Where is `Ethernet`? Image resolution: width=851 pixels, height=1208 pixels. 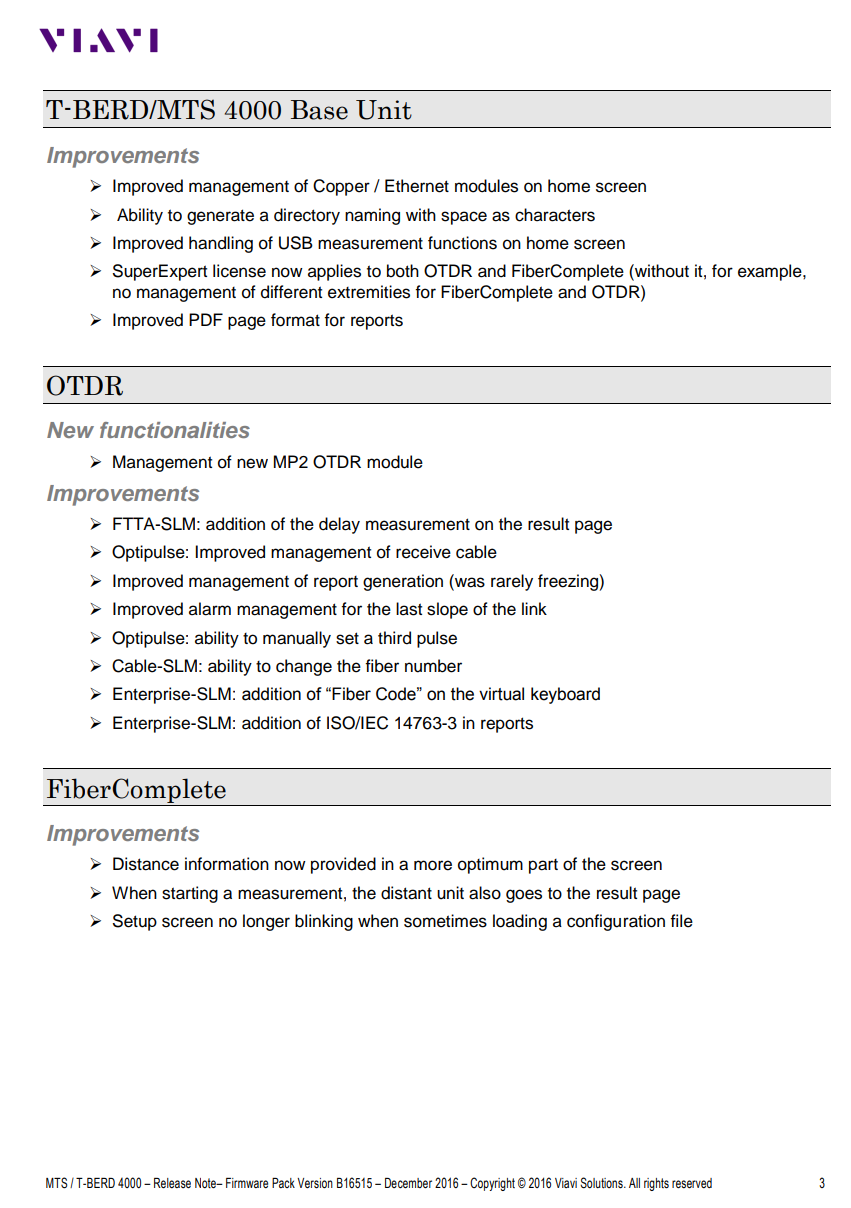
Ethernet is located at coordinates (417, 186).
